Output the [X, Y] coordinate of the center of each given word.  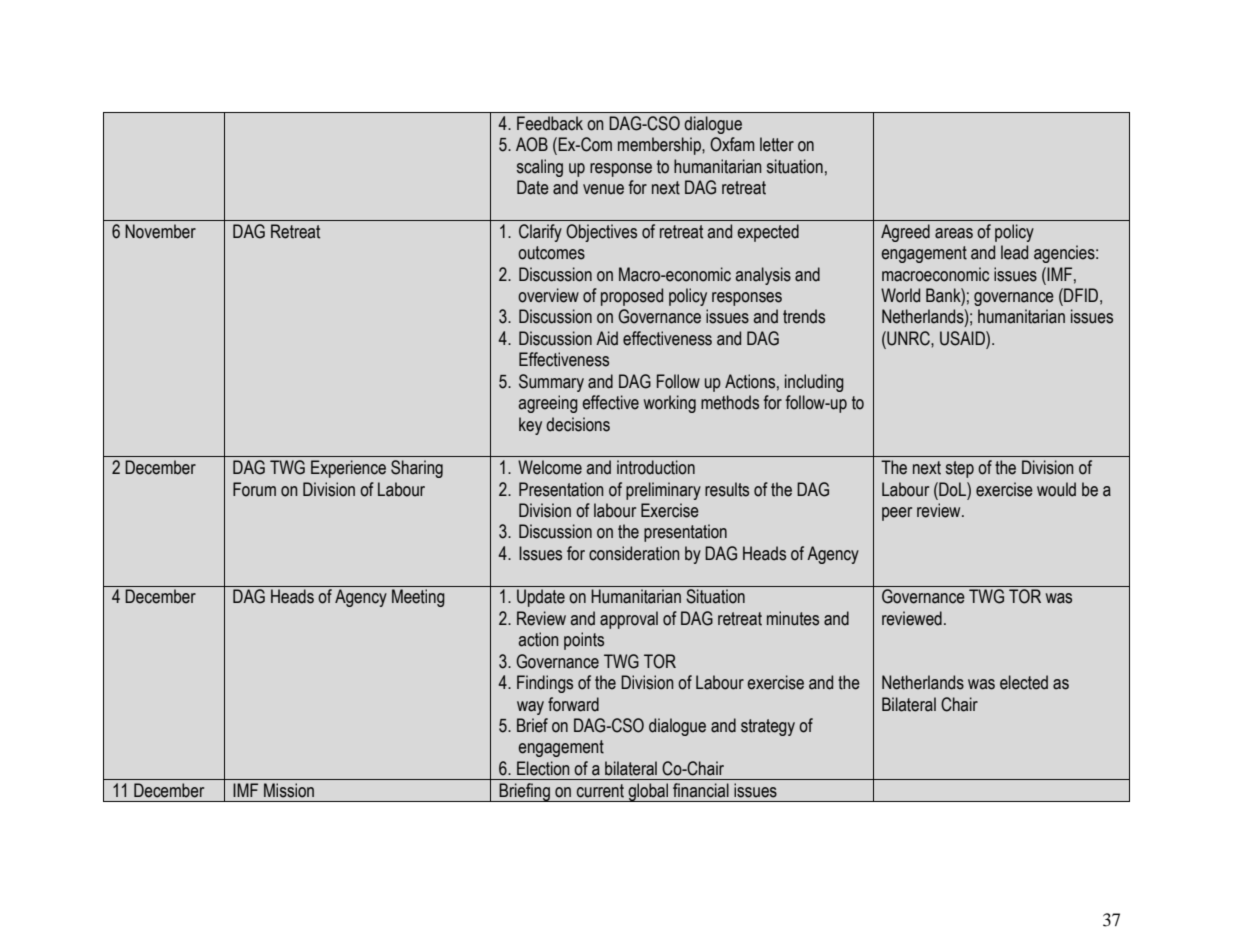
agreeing [548, 404]
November [160, 231]
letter [777, 144]
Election [543, 768]
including [814, 383]
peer [897, 514]
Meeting [418, 598]
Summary [551, 383]
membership [660, 146]
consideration [634, 553]
